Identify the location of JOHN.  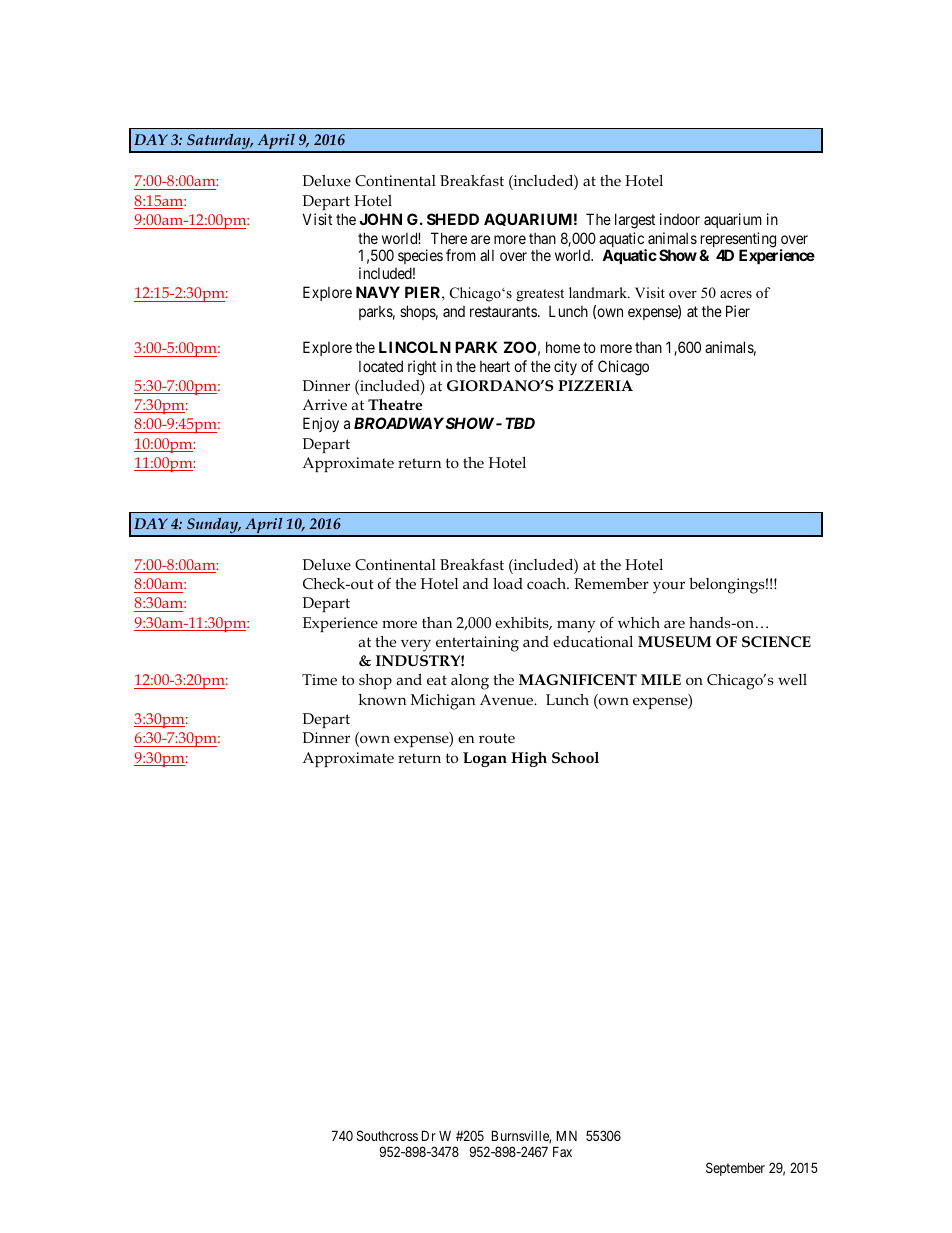
(380, 219).
